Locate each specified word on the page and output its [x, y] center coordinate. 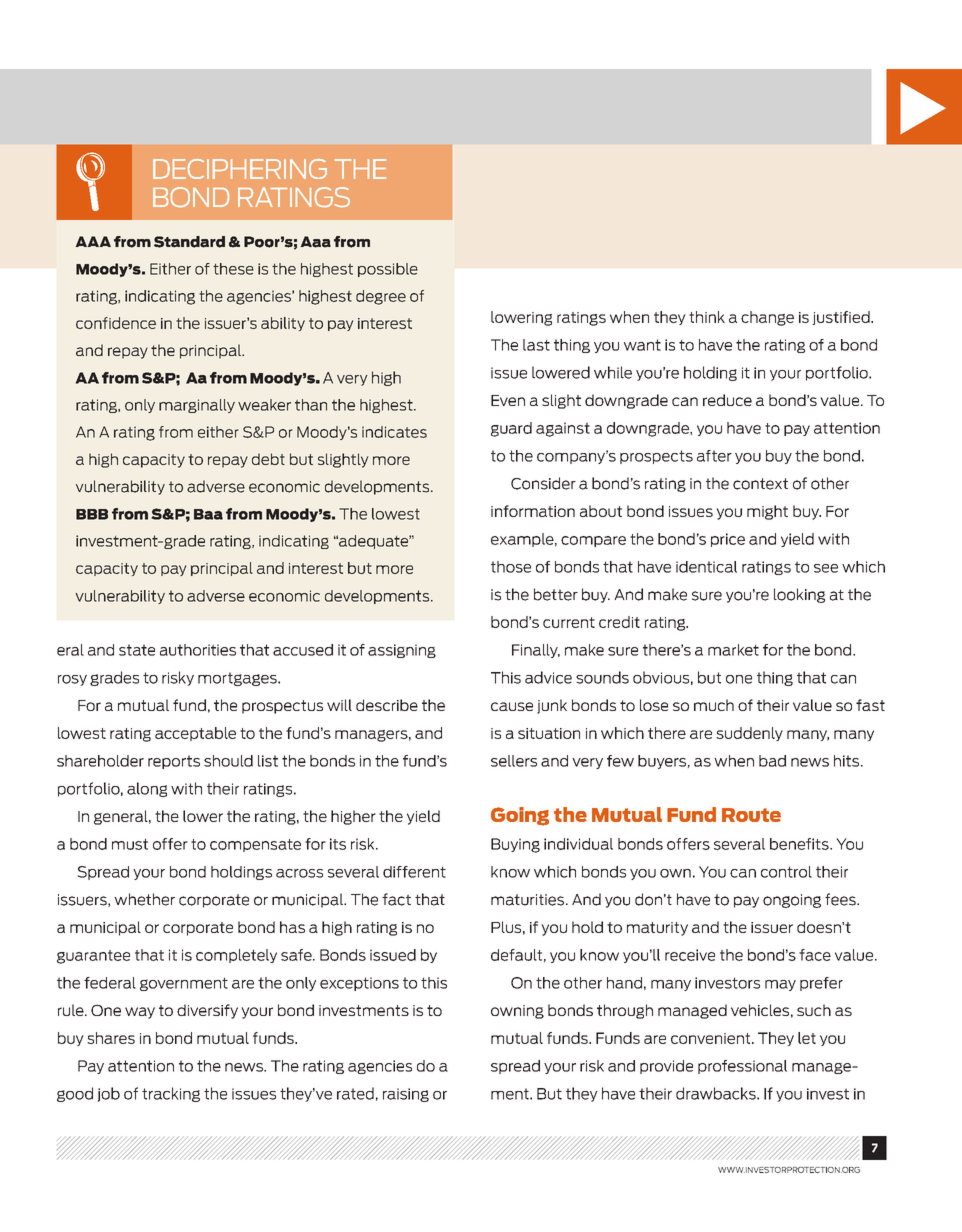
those [511, 567]
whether [144, 899]
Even [508, 400]
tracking [171, 1094]
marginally [197, 406]
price [728, 540]
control [786, 872]
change [767, 318]
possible [388, 270]
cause [512, 706]
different [414, 872]
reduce [727, 400]
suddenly [749, 734]
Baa [208, 514]
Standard [189, 242]
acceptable [195, 734]
